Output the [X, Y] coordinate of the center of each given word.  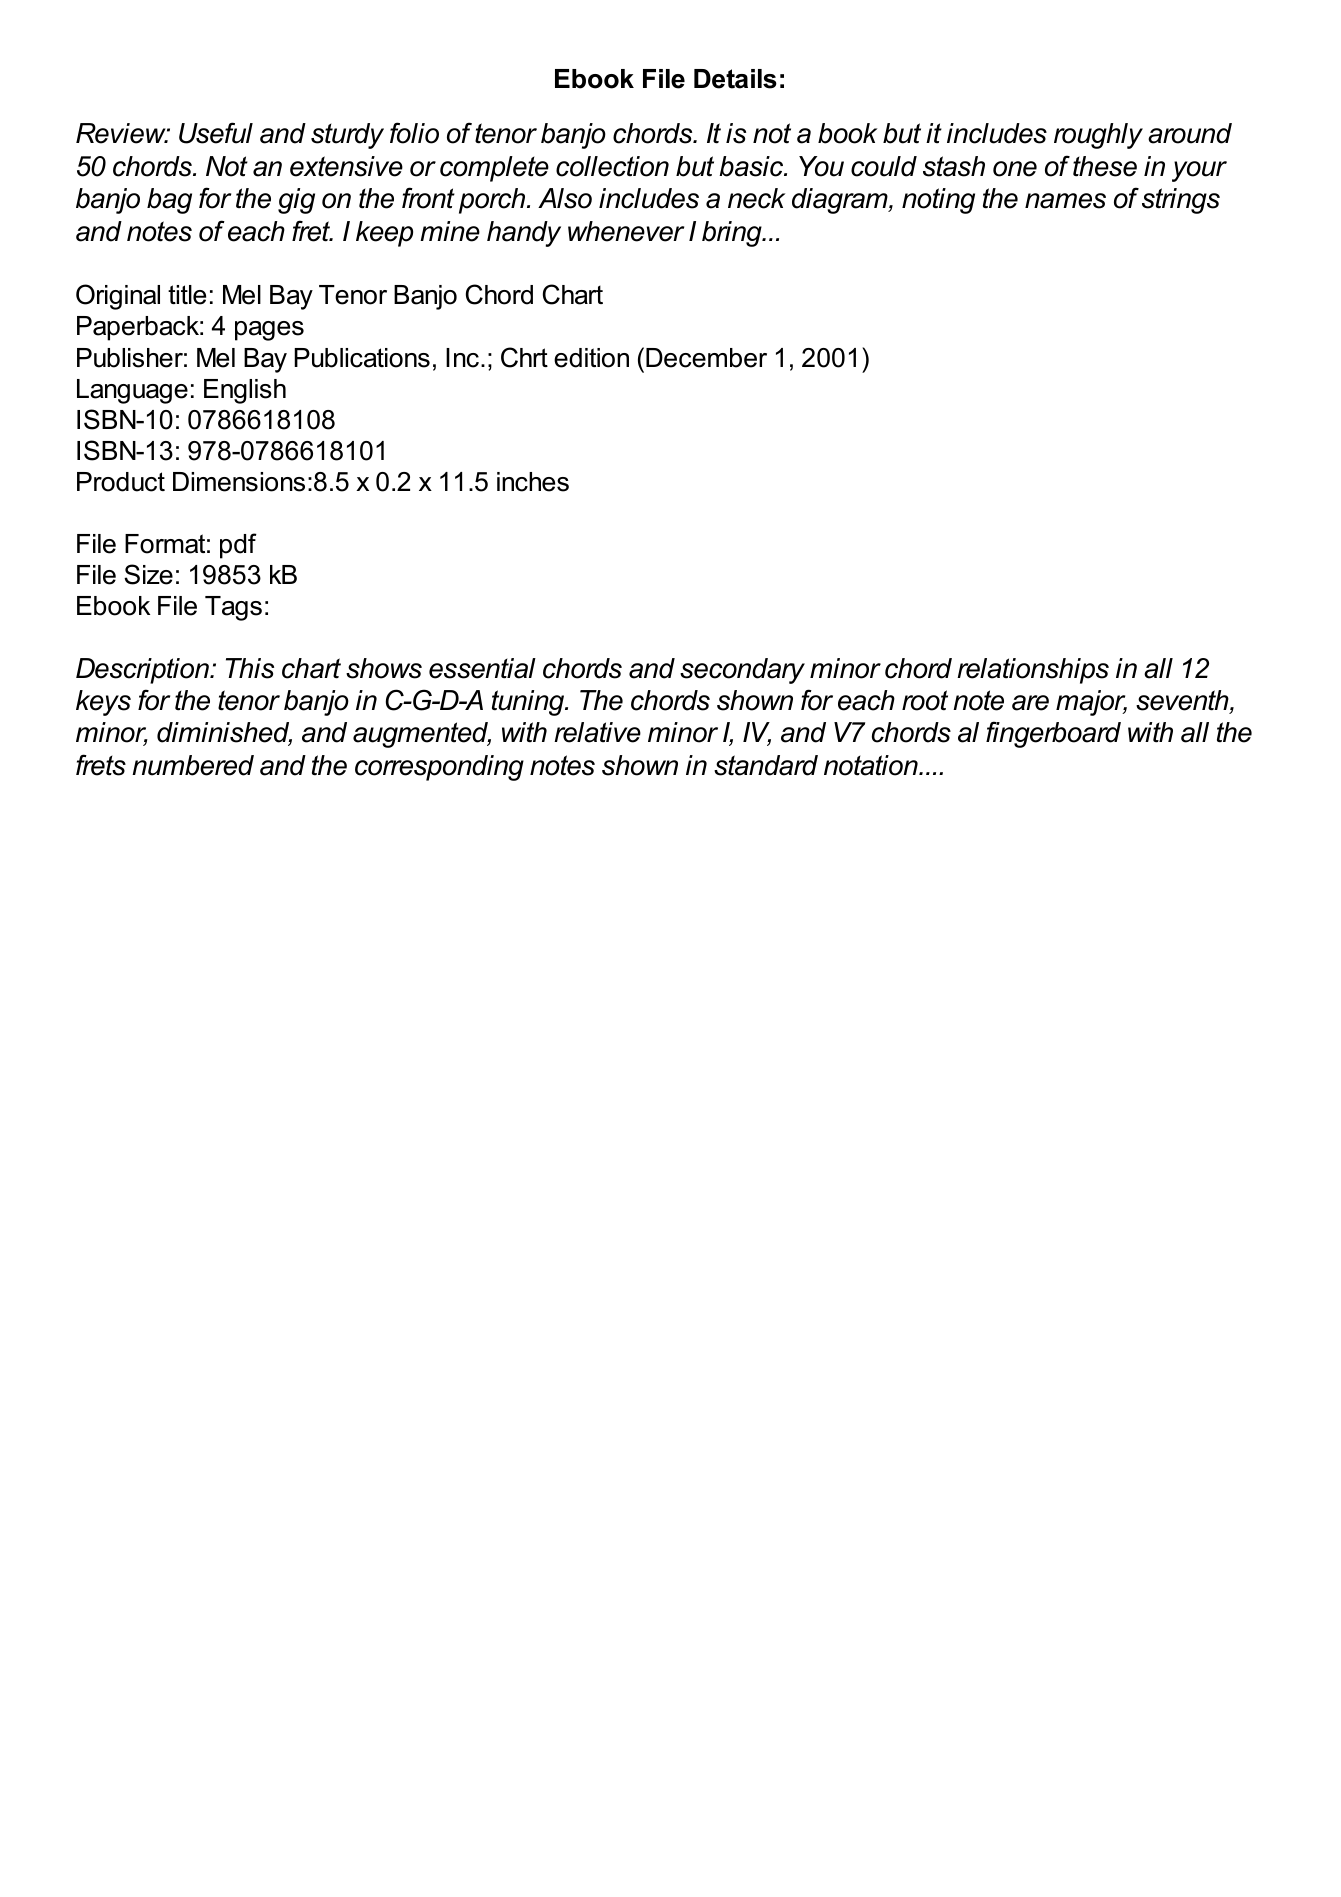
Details [735, 79]
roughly [1098, 136]
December [706, 358]
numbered [193, 765]
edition [591, 358]
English [245, 391]
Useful [216, 133]
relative [597, 732]
